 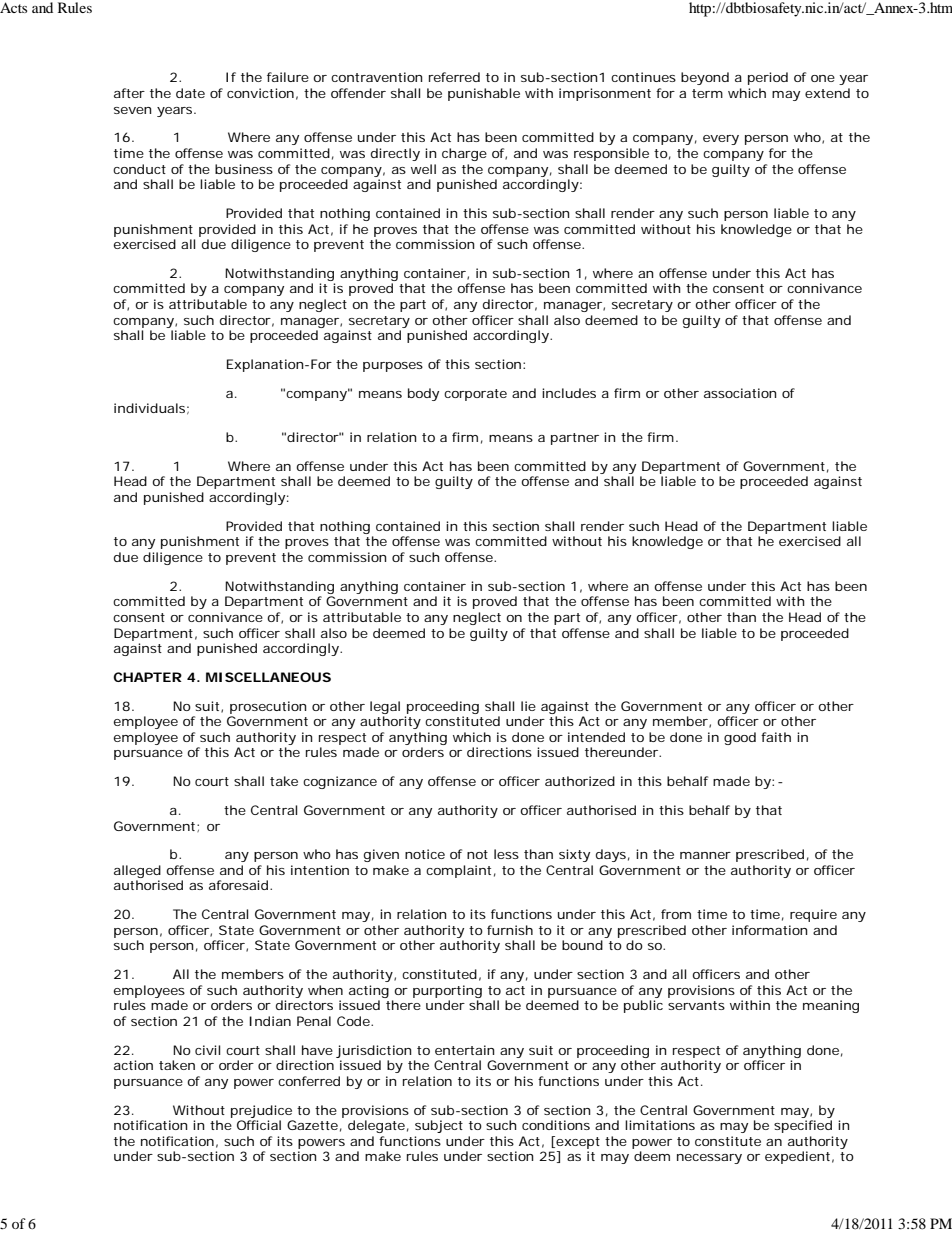 What do you see at coordinates (528, 706) in the image?
I see `lie` at bounding box center [528, 706].
